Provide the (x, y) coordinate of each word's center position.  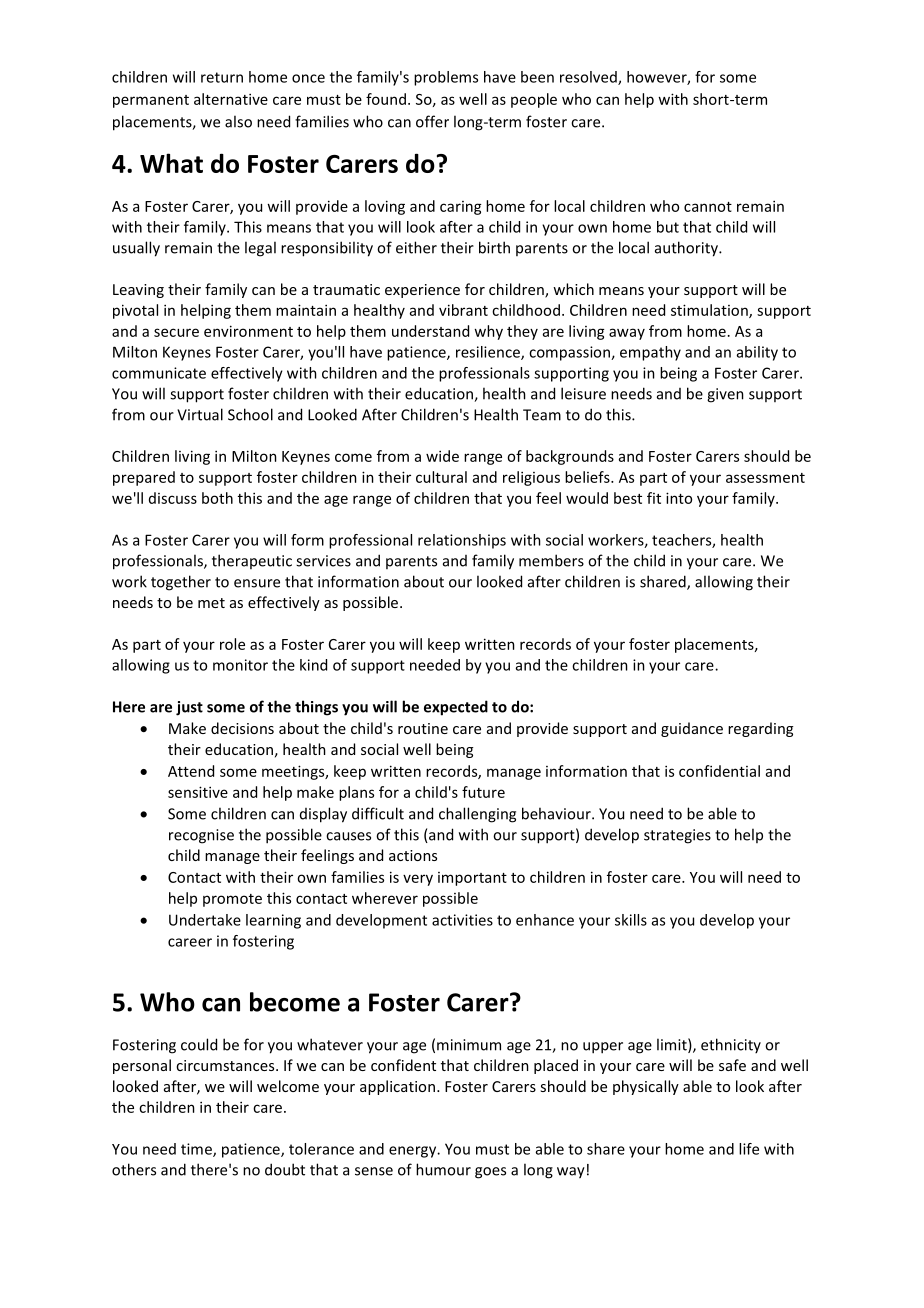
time (197, 1150)
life (749, 1149)
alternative (231, 99)
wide (442, 456)
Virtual (200, 414)
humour (443, 1169)
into (679, 498)
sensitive (198, 792)
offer (432, 121)
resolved (589, 78)
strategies (677, 836)
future (483, 792)
